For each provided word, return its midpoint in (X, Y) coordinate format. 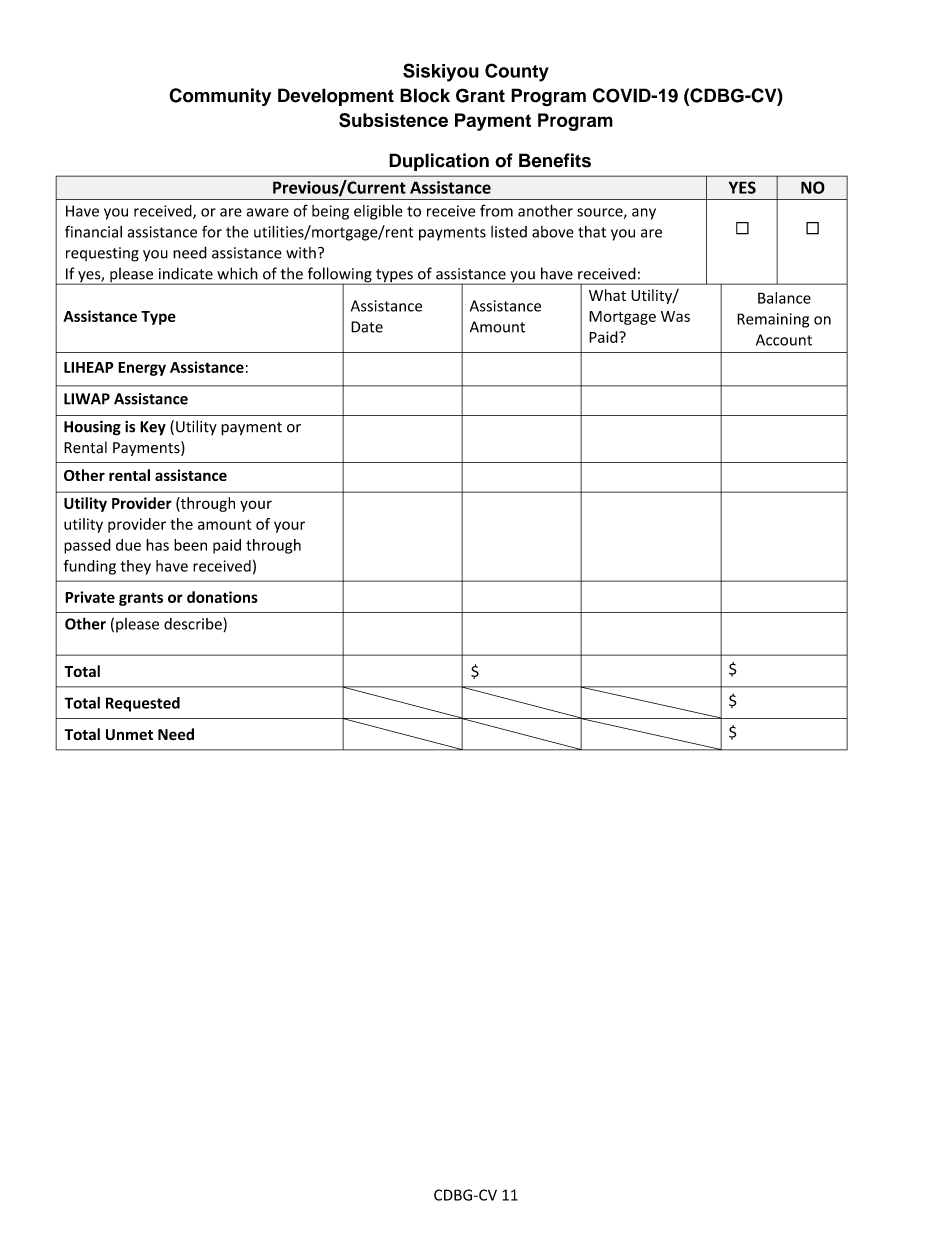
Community (220, 97)
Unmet (129, 735)
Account (784, 340)
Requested (143, 704)
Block (425, 95)
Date (367, 327)
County (517, 72)
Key (153, 428)
